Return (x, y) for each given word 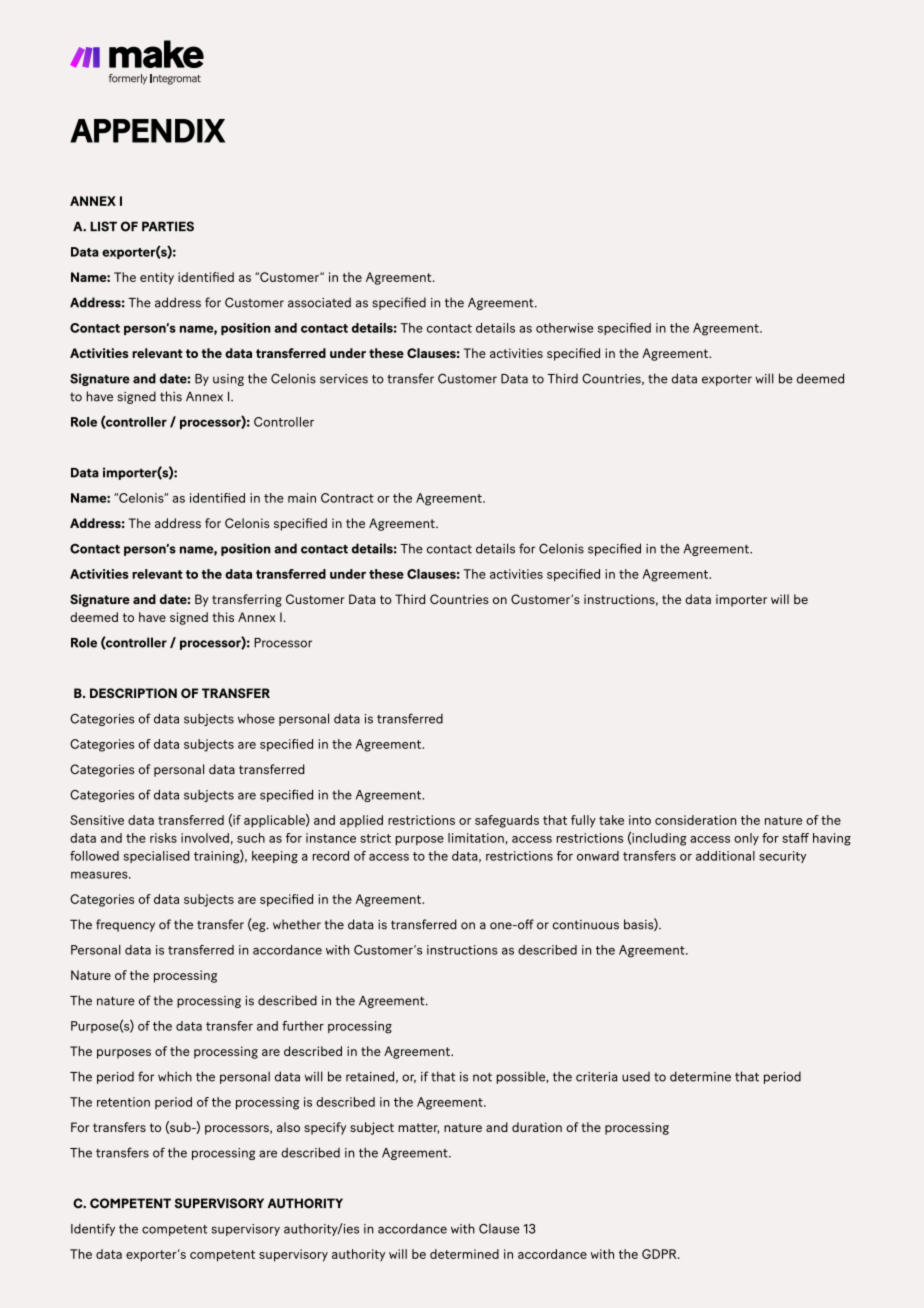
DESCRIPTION (133, 693)
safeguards (507, 821)
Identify (93, 1229)
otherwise (564, 328)
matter (418, 1128)
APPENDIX (147, 131)
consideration (695, 820)
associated (319, 302)
